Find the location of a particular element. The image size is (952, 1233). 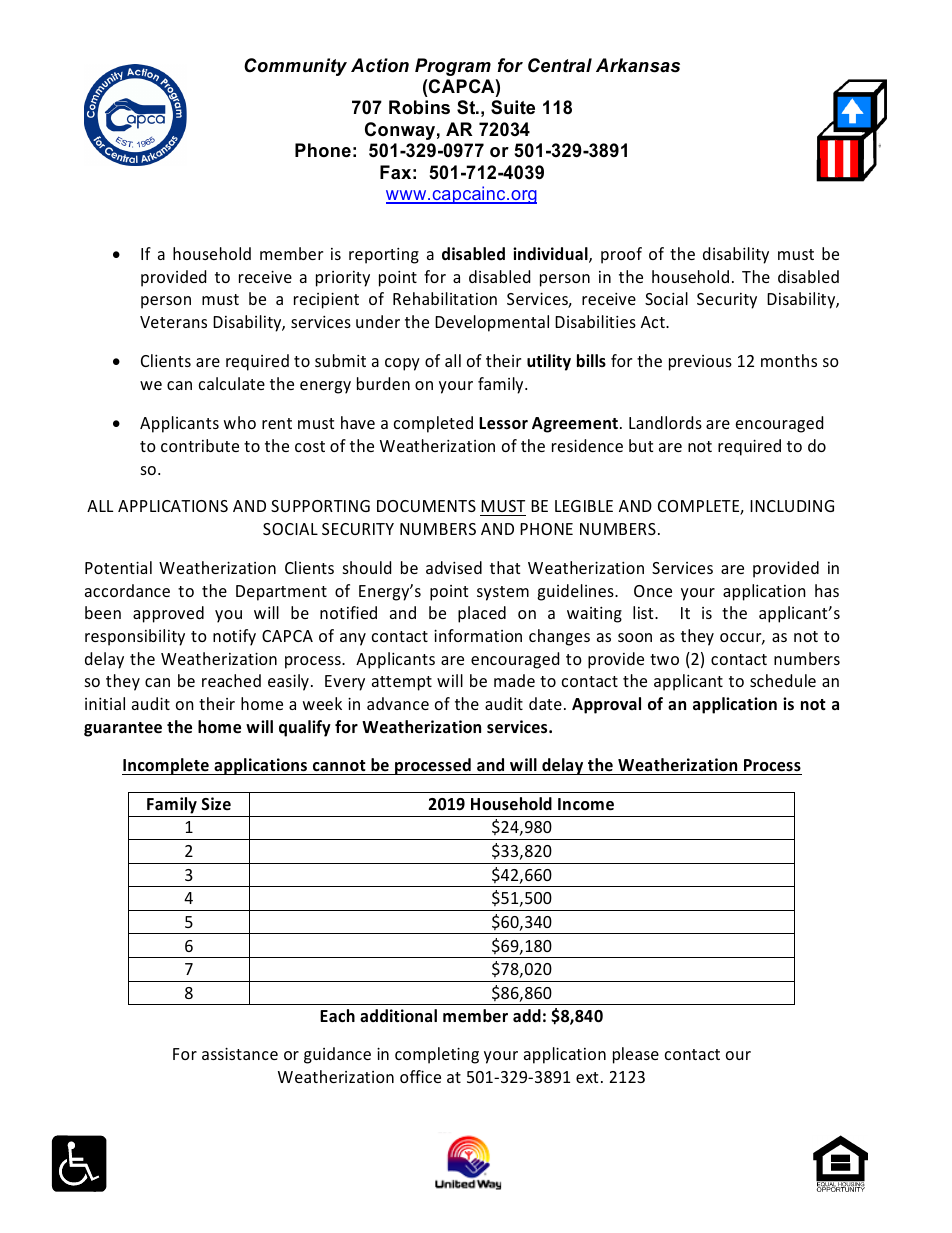

Program is located at coordinates (453, 67).
